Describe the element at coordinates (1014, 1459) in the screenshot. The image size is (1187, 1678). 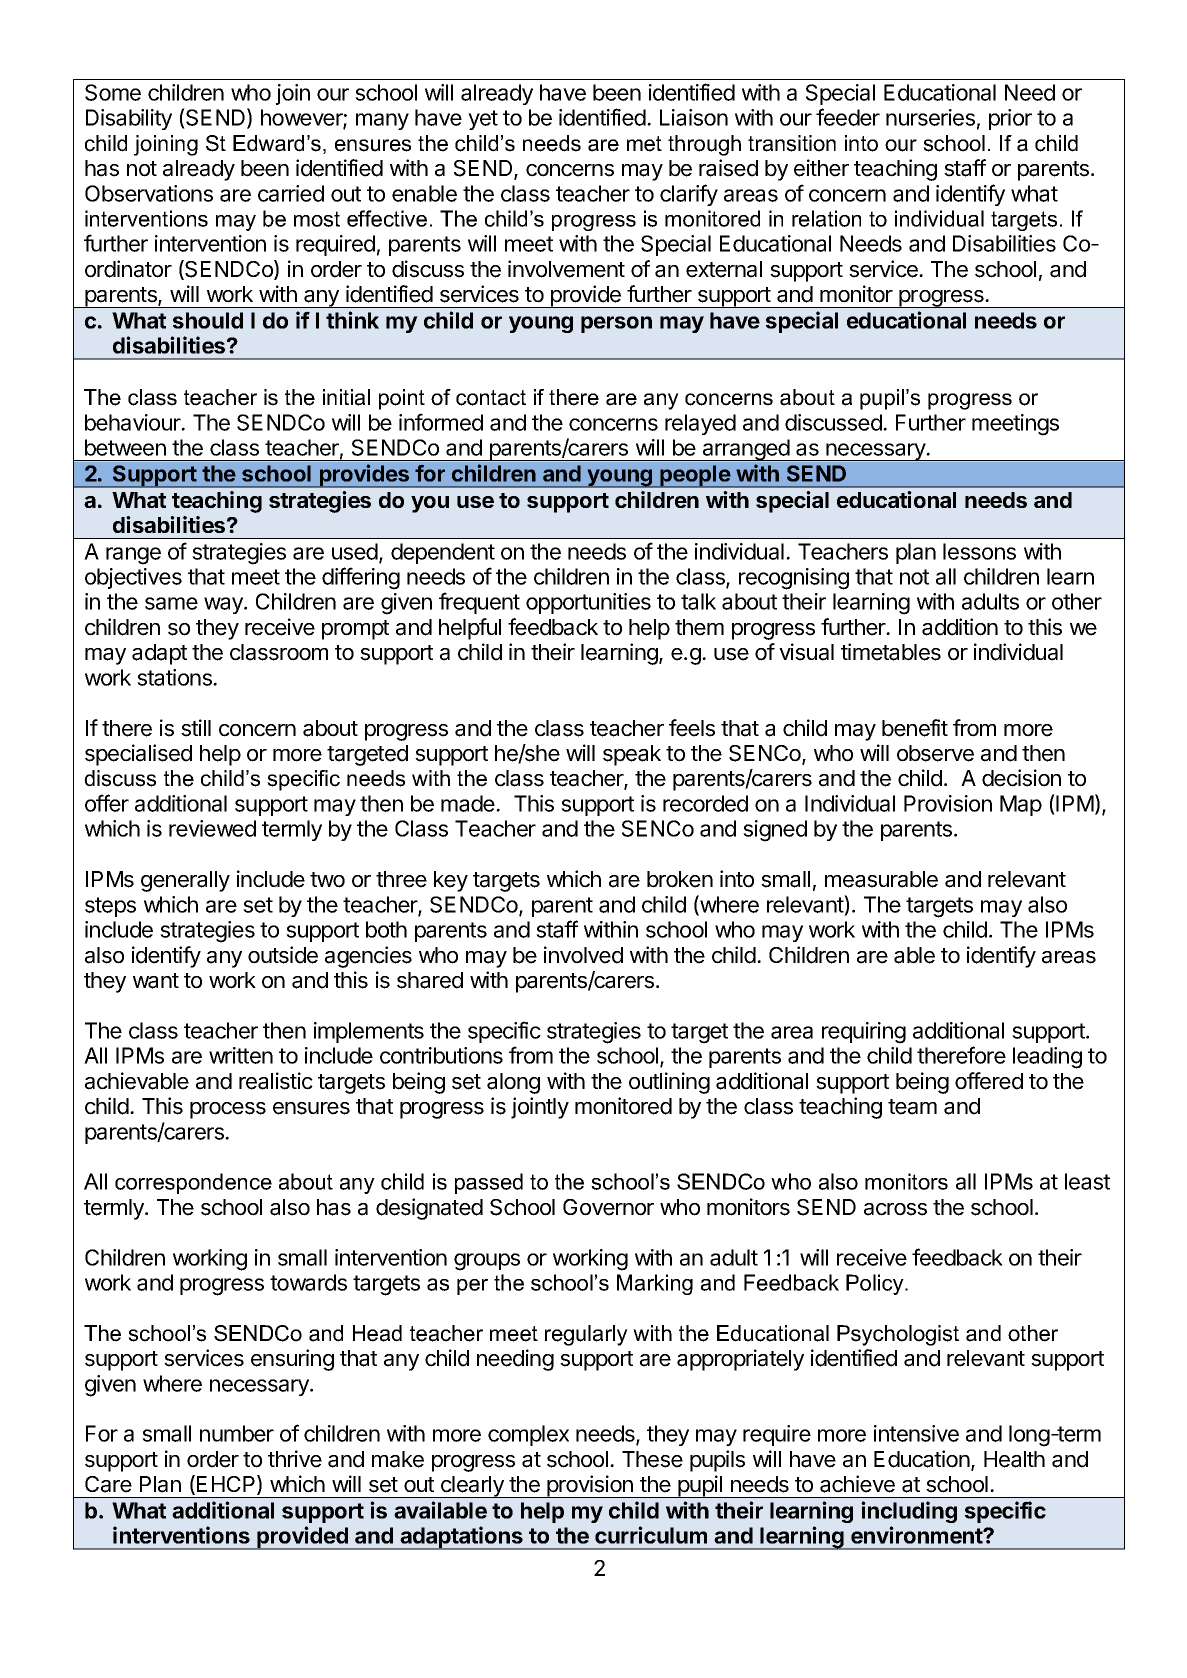
I see `Health` at that location.
